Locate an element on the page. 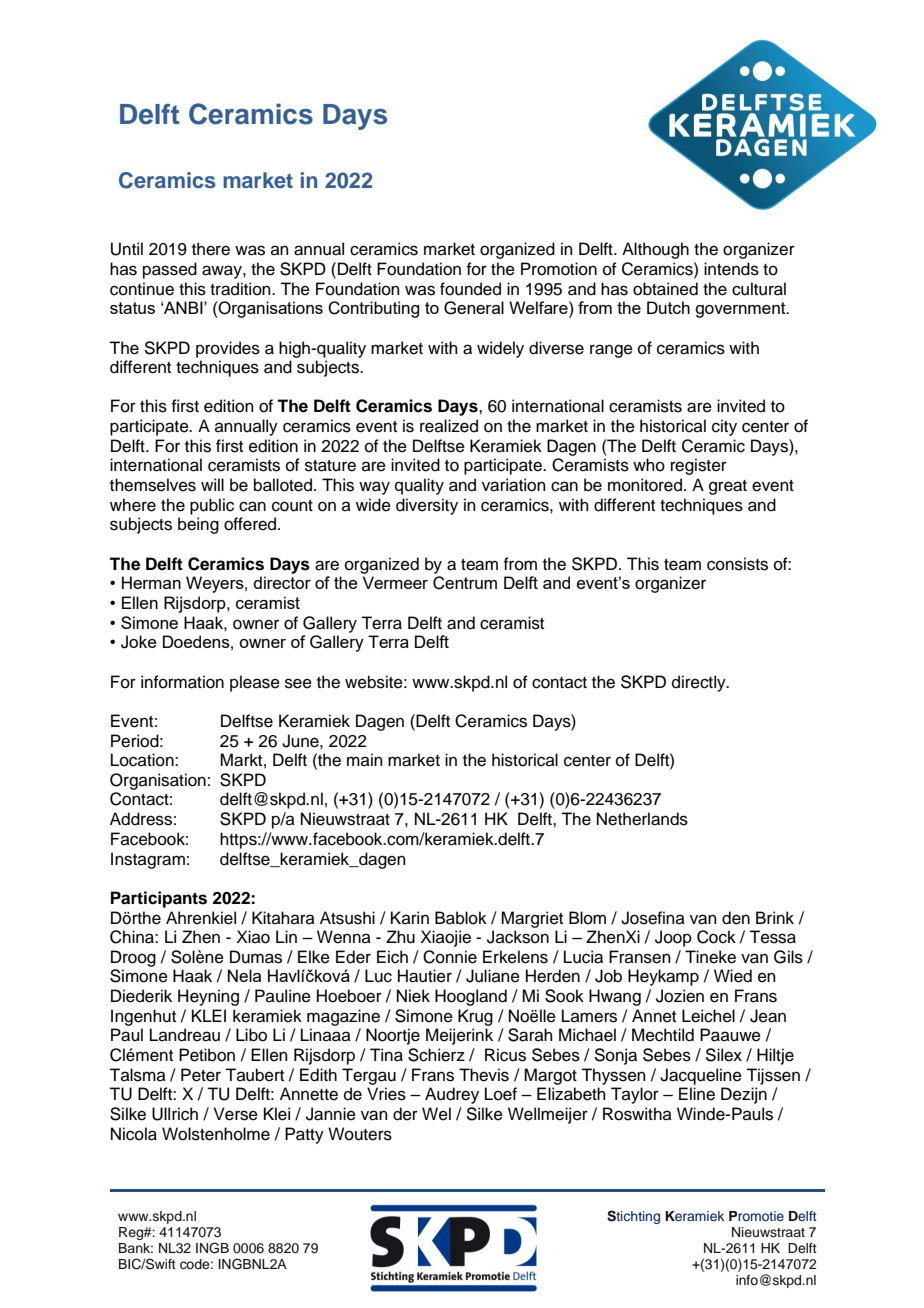 This page has width=924, height=1308. Taylor is located at coordinates (635, 1095).
